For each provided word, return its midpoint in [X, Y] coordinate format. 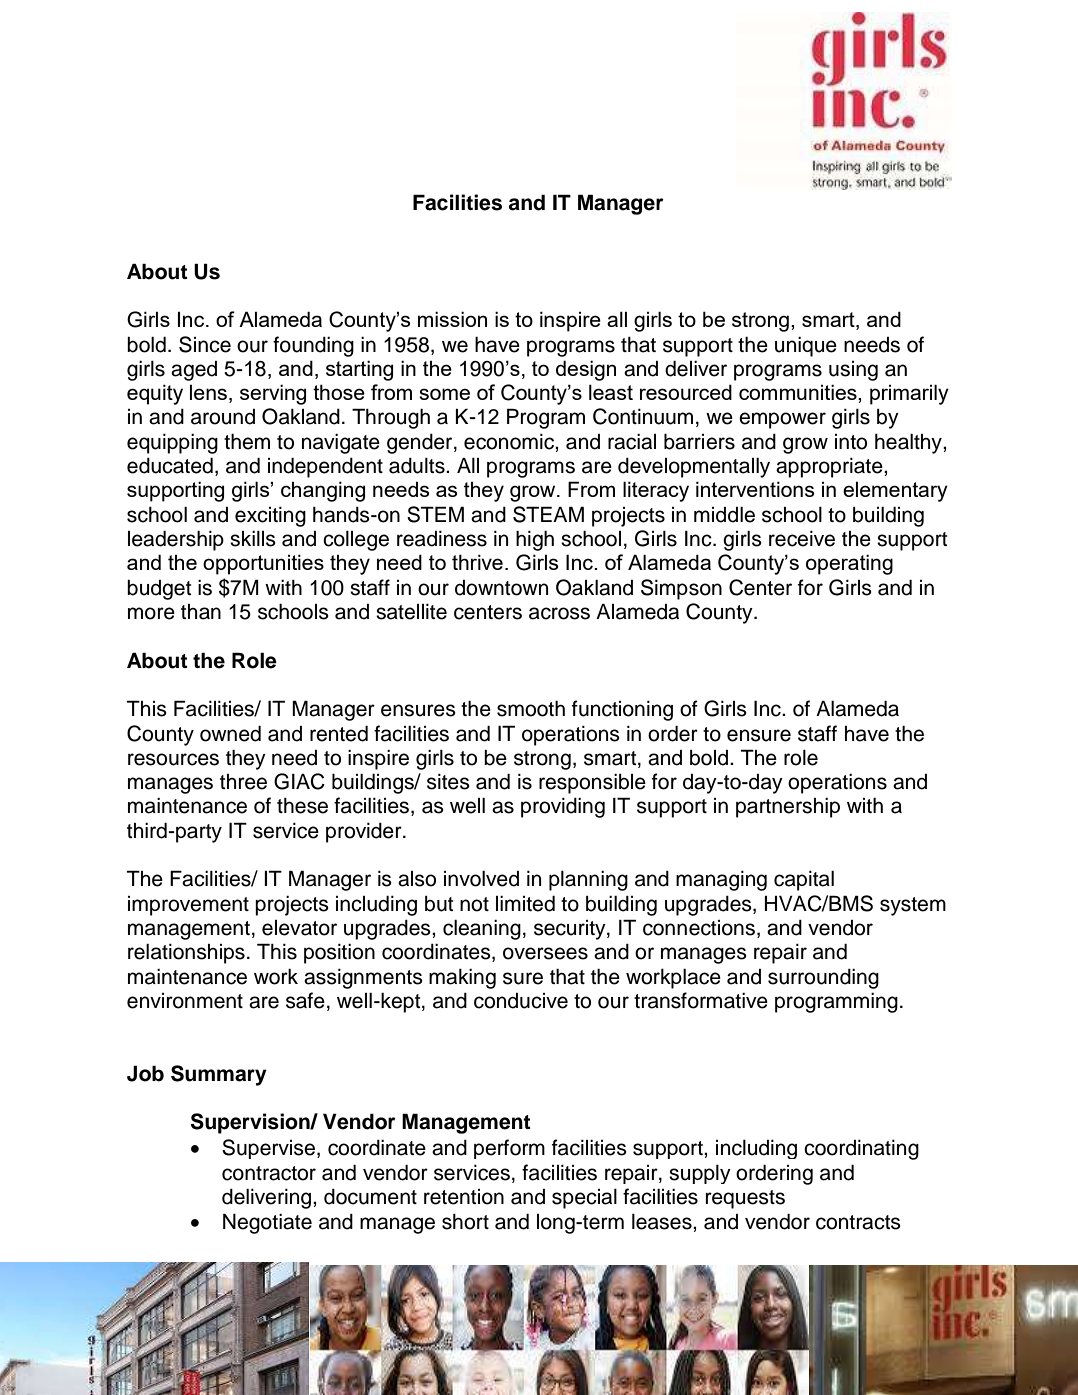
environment [185, 1001]
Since [205, 344]
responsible [592, 784]
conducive [521, 1001]
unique [806, 347]
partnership [788, 808]
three [243, 782]
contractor [269, 1173]
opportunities [263, 564]
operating [849, 564]
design [586, 370]
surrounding [823, 979]
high [535, 541]
